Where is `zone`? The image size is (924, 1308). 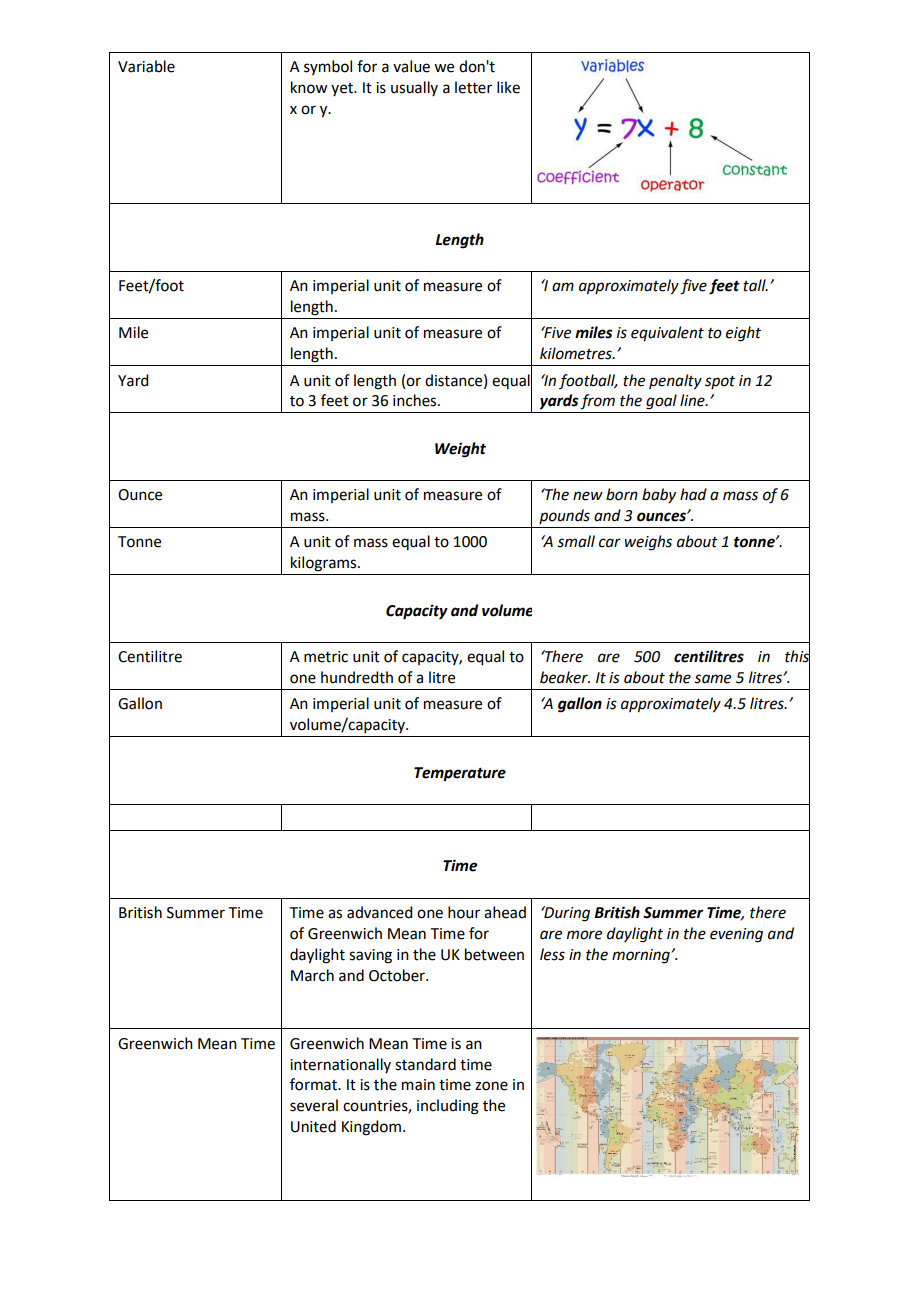
zone is located at coordinates (491, 1086).
